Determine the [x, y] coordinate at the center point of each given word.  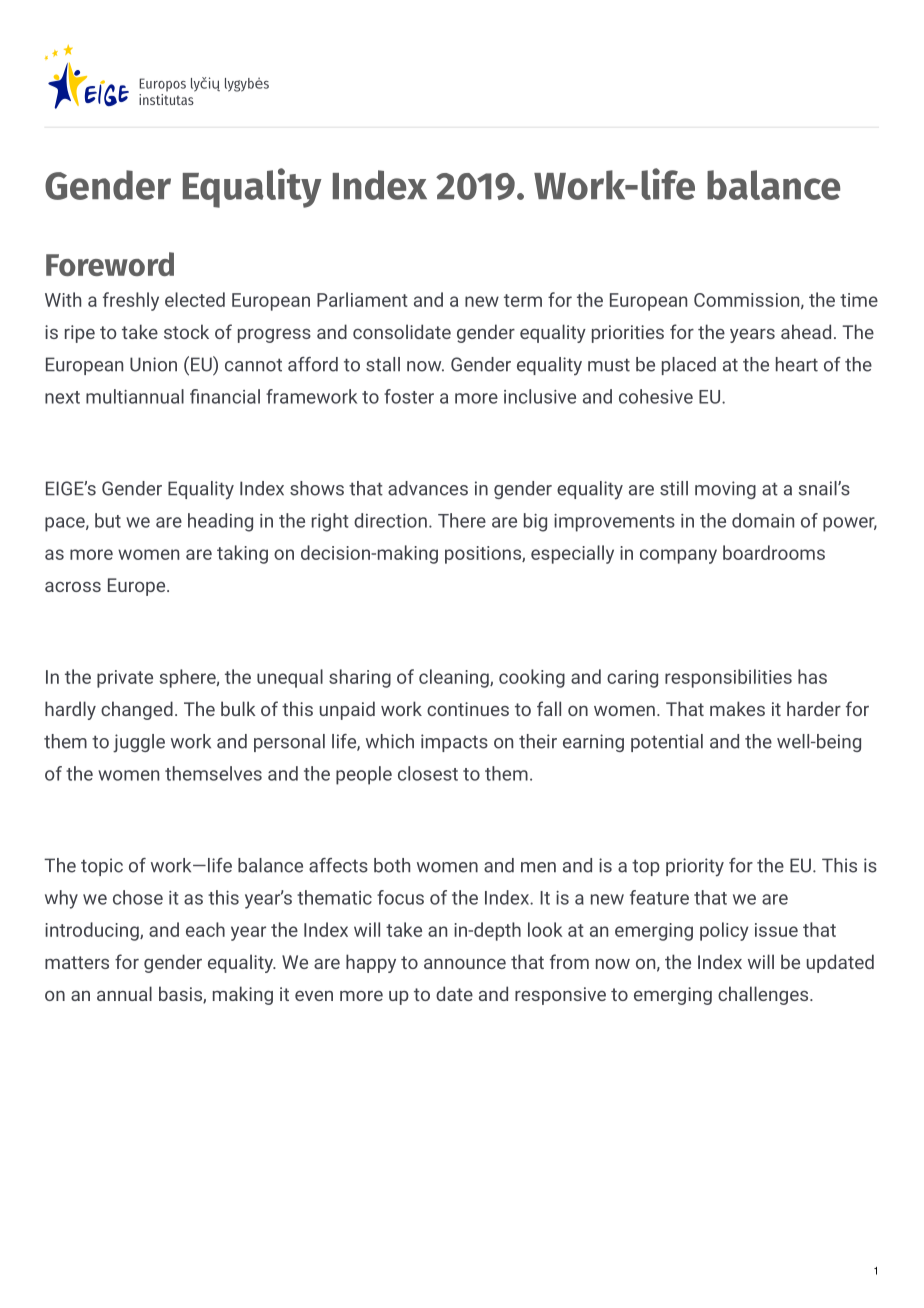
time [859, 300]
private [125, 679]
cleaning [455, 678]
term [523, 300]
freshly [131, 301]
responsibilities [728, 678]
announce [465, 964]
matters [77, 962]
